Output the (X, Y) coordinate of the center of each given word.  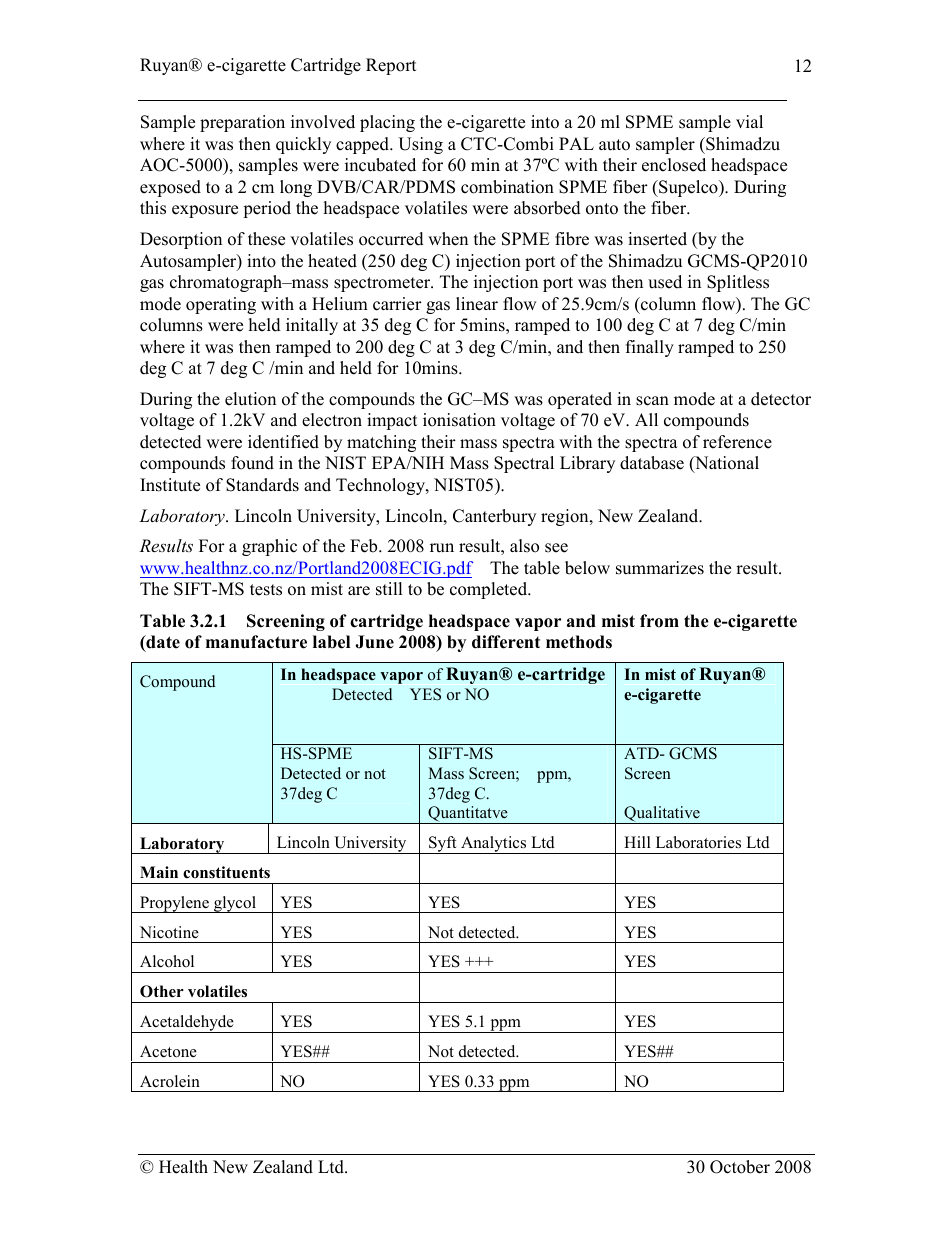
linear (477, 304)
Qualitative (662, 815)
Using (420, 145)
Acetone (168, 1051)
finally (650, 348)
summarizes (660, 568)
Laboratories (698, 842)
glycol (235, 904)
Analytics (494, 845)
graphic (269, 547)
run (442, 548)
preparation (242, 123)
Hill (637, 842)
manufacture (256, 642)
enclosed (674, 165)
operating (221, 305)
